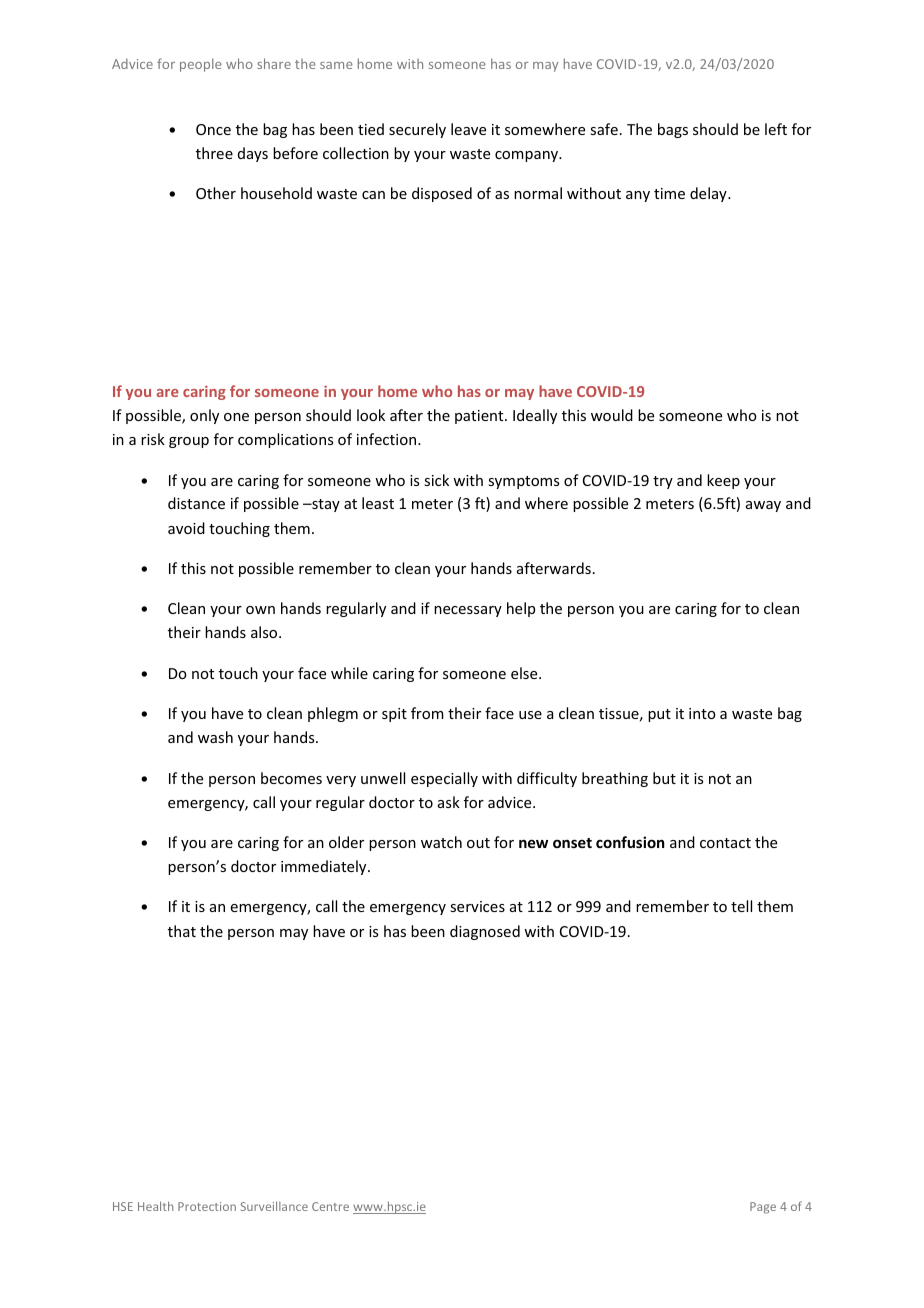  Describe the element at coordinates (480, 417) in the screenshot. I see `patient` at that location.
